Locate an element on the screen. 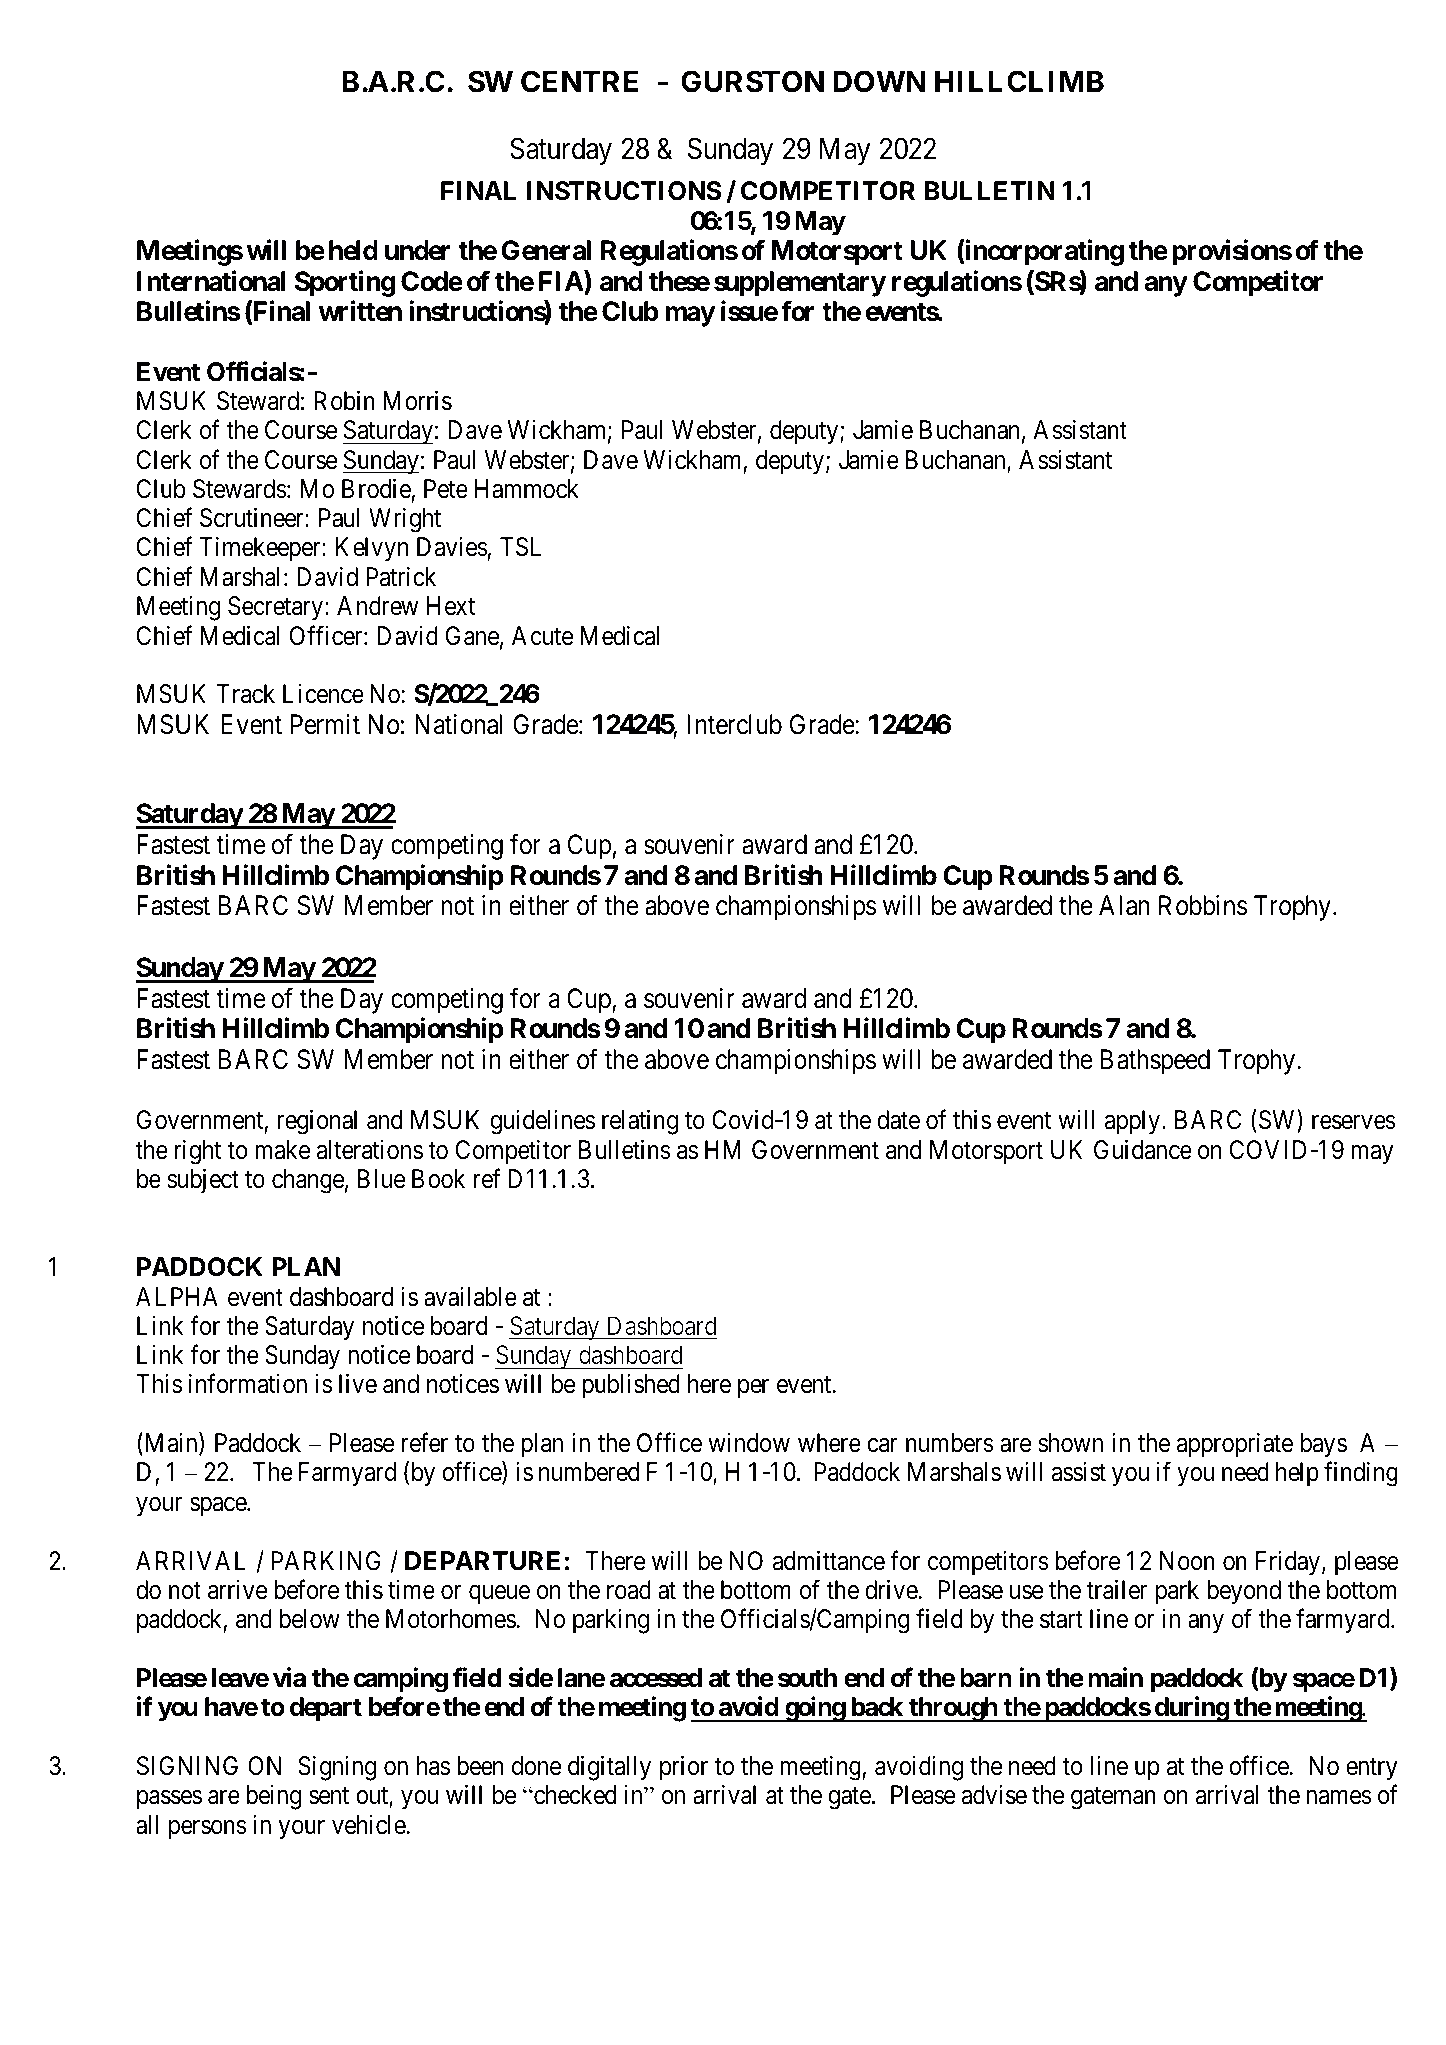 The width and height of the screenshot is (1446, 2045). regional is located at coordinates (317, 1122).
